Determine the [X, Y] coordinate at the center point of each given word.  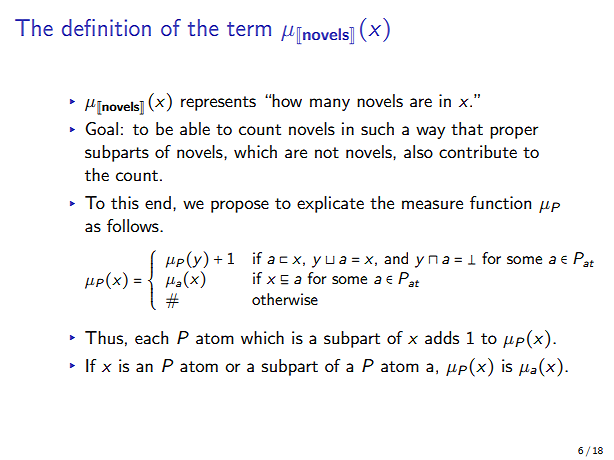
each [151, 337]
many [330, 104]
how [287, 100]
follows [134, 226]
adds [442, 338]
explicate [330, 204]
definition [106, 27]
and [396, 258]
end [158, 202]
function [500, 202]
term [249, 29]
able [195, 129]
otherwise [285, 299]
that [467, 129]
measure [432, 205]
